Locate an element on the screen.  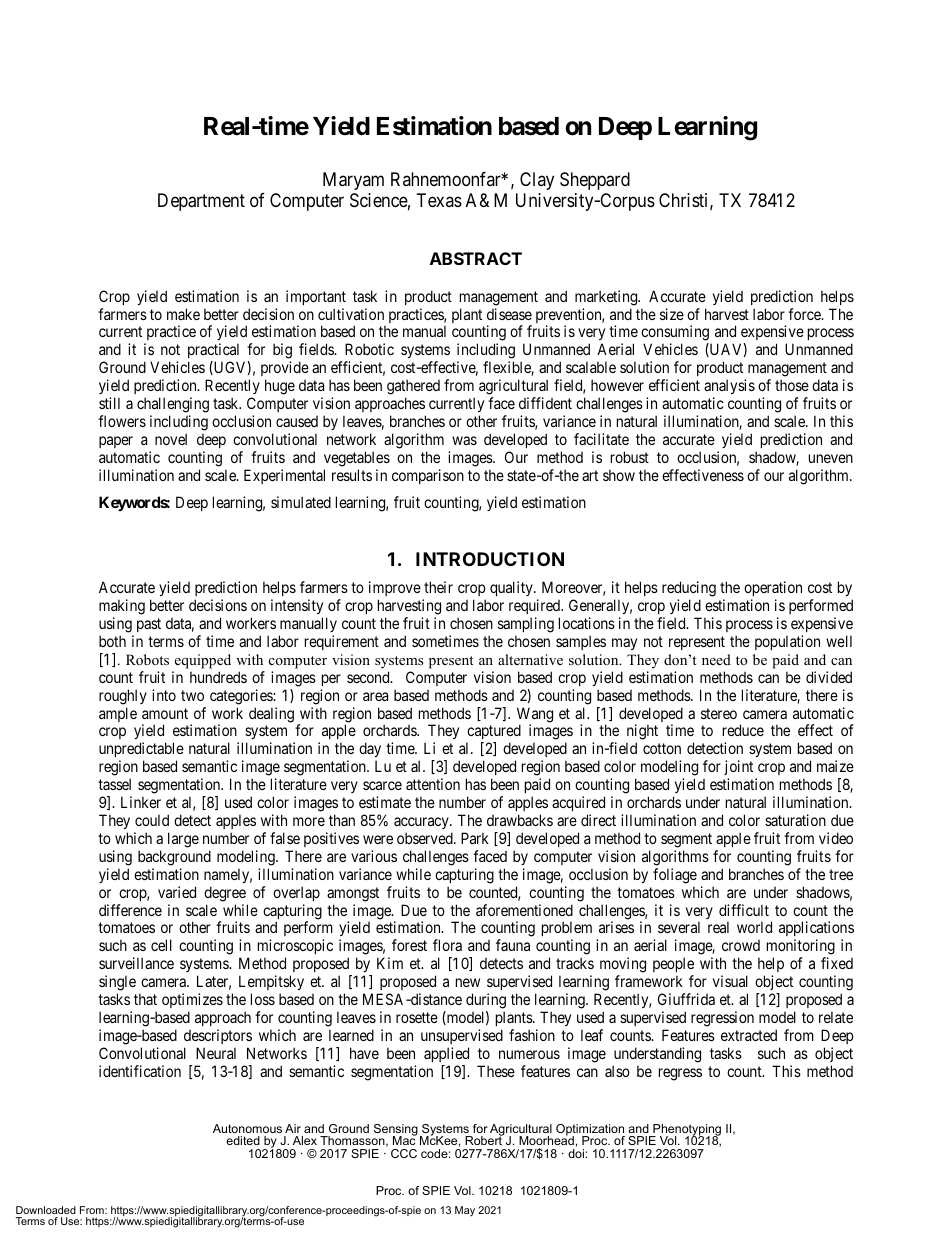
Texas is located at coordinates (439, 200).
